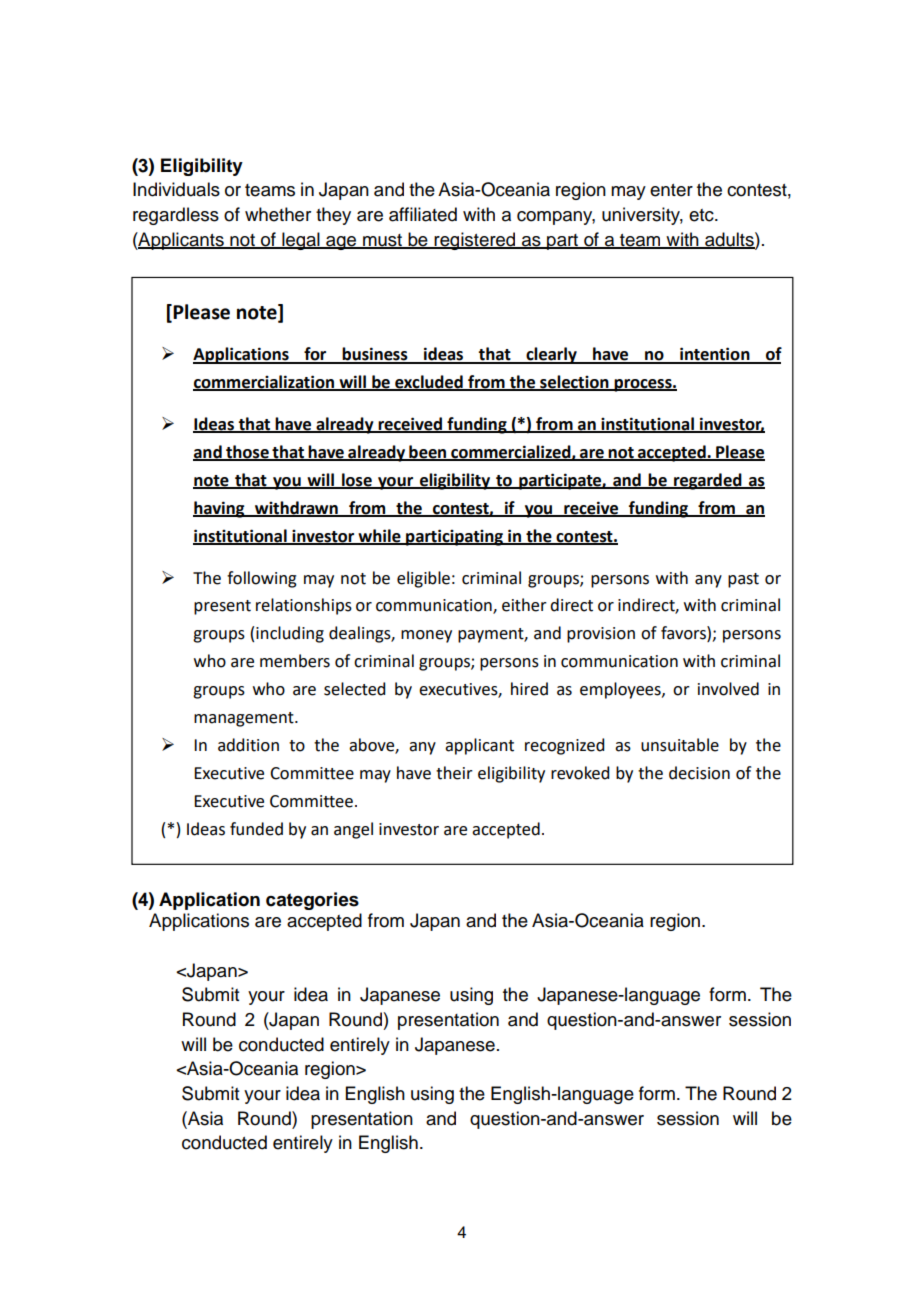 Image resolution: width=924 pixels, height=1308 pixels. I want to click on affiliated, so click(423, 214).
